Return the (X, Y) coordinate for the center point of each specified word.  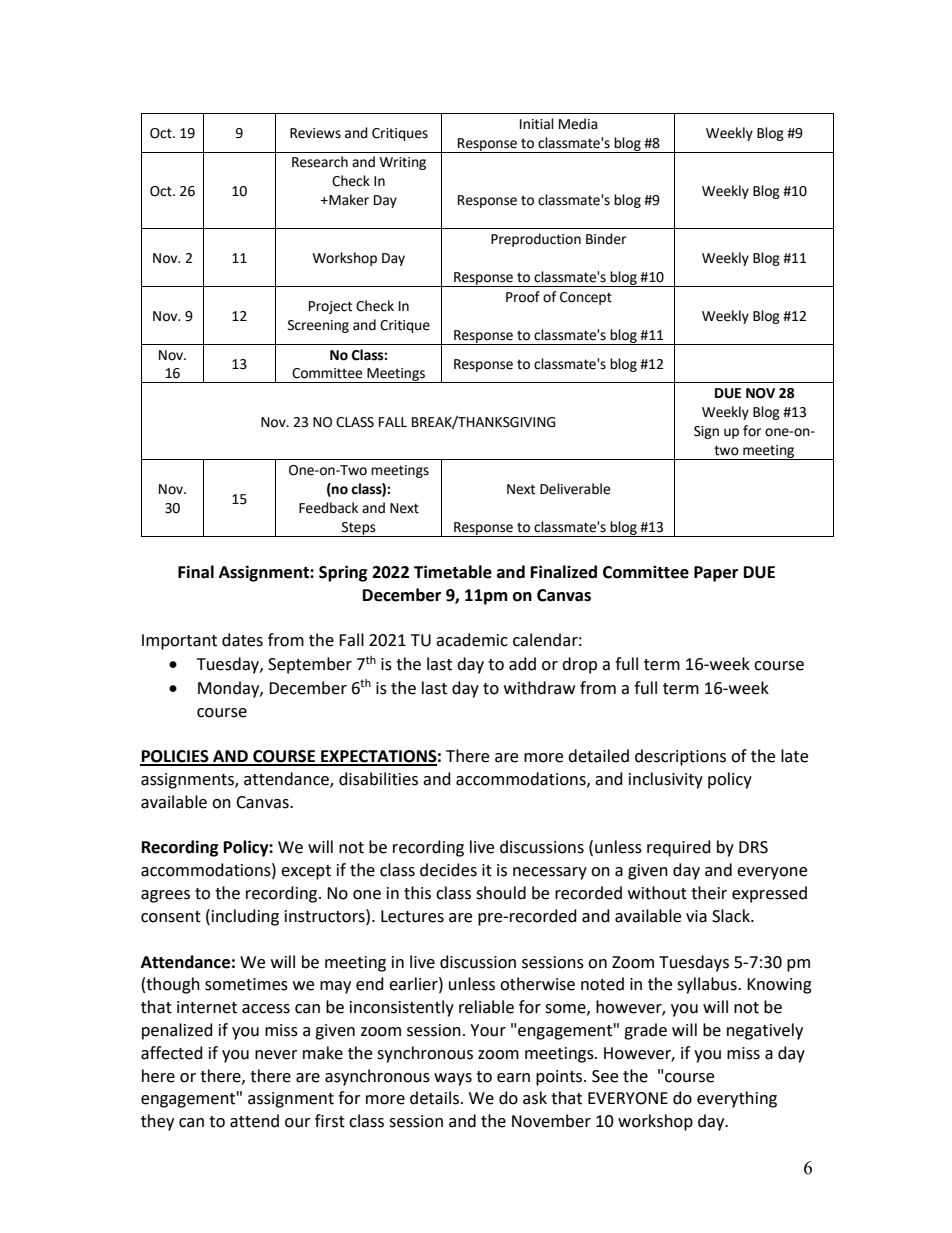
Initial (537, 124)
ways (453, 1079)
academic (472, 640)
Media (578, 124)
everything (737, 1099)
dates (242, 640)
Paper (716, 574)
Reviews (315, 133)
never (276, 1055)
